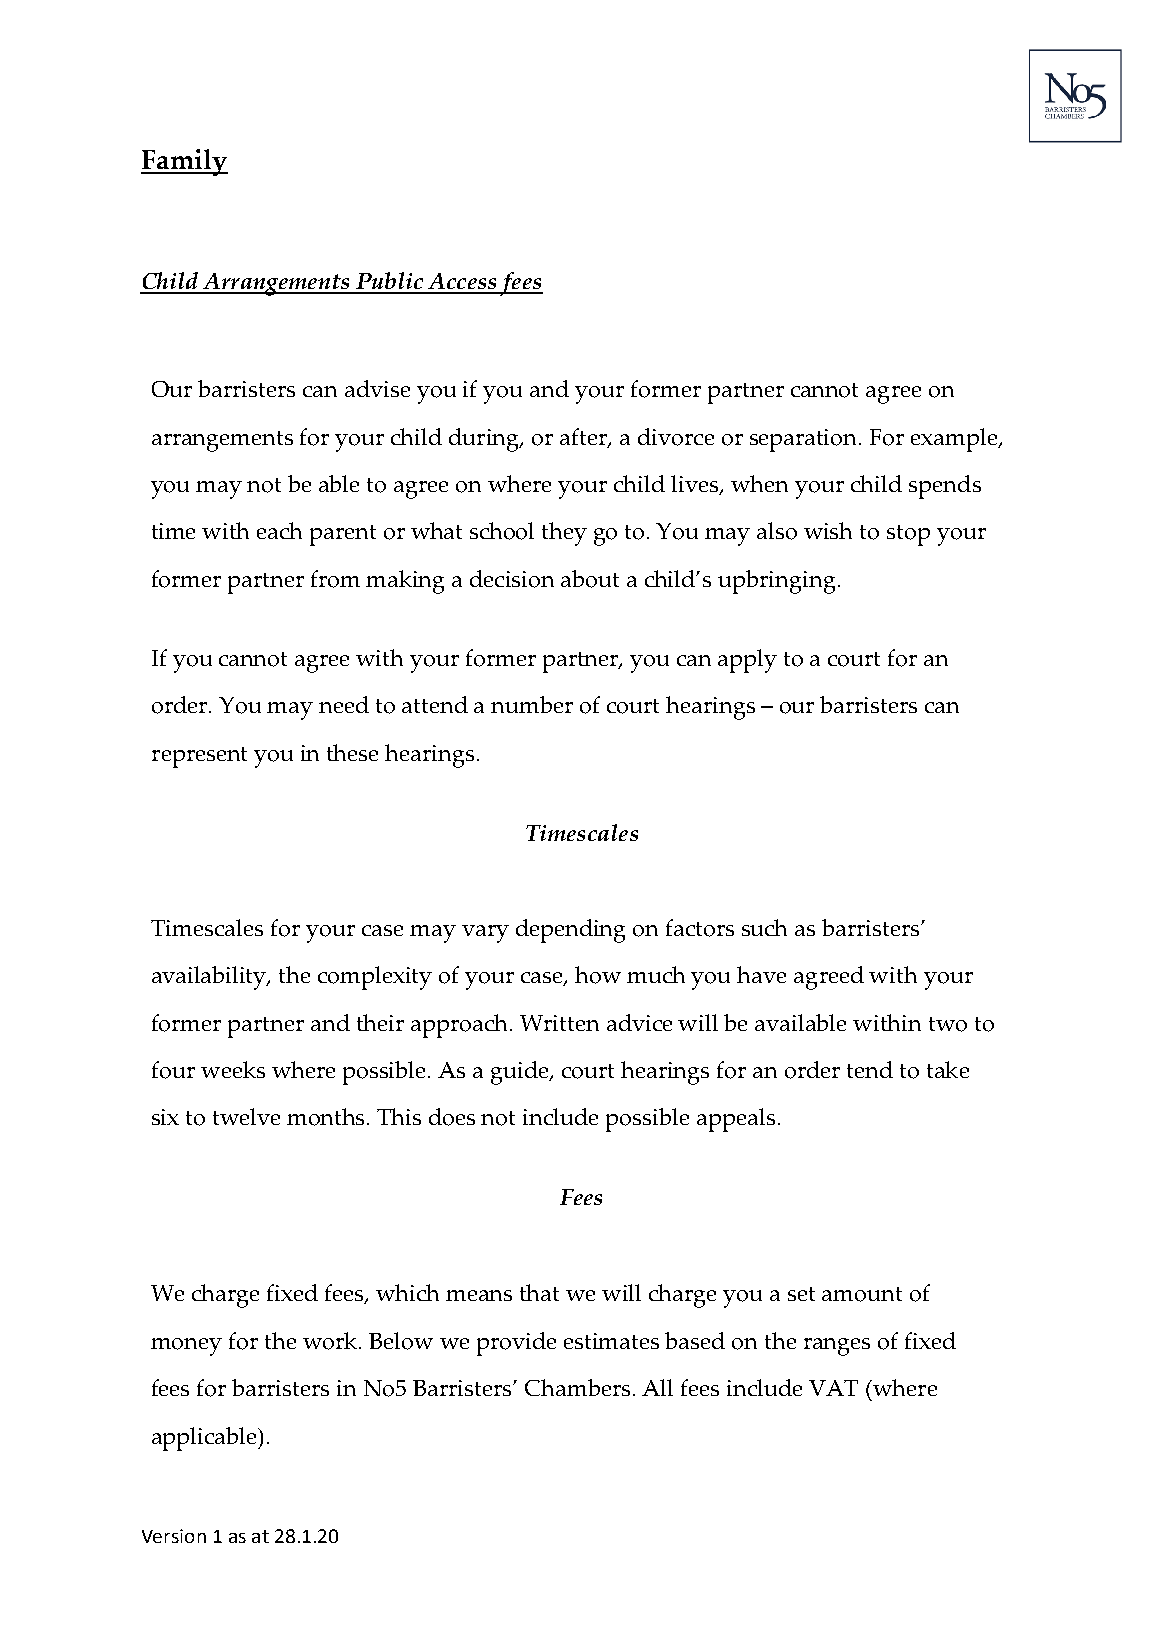 The image size is (1163, 1644). Describe the element at coordinates (462, 283) in the image. I see `Access` at that location.
